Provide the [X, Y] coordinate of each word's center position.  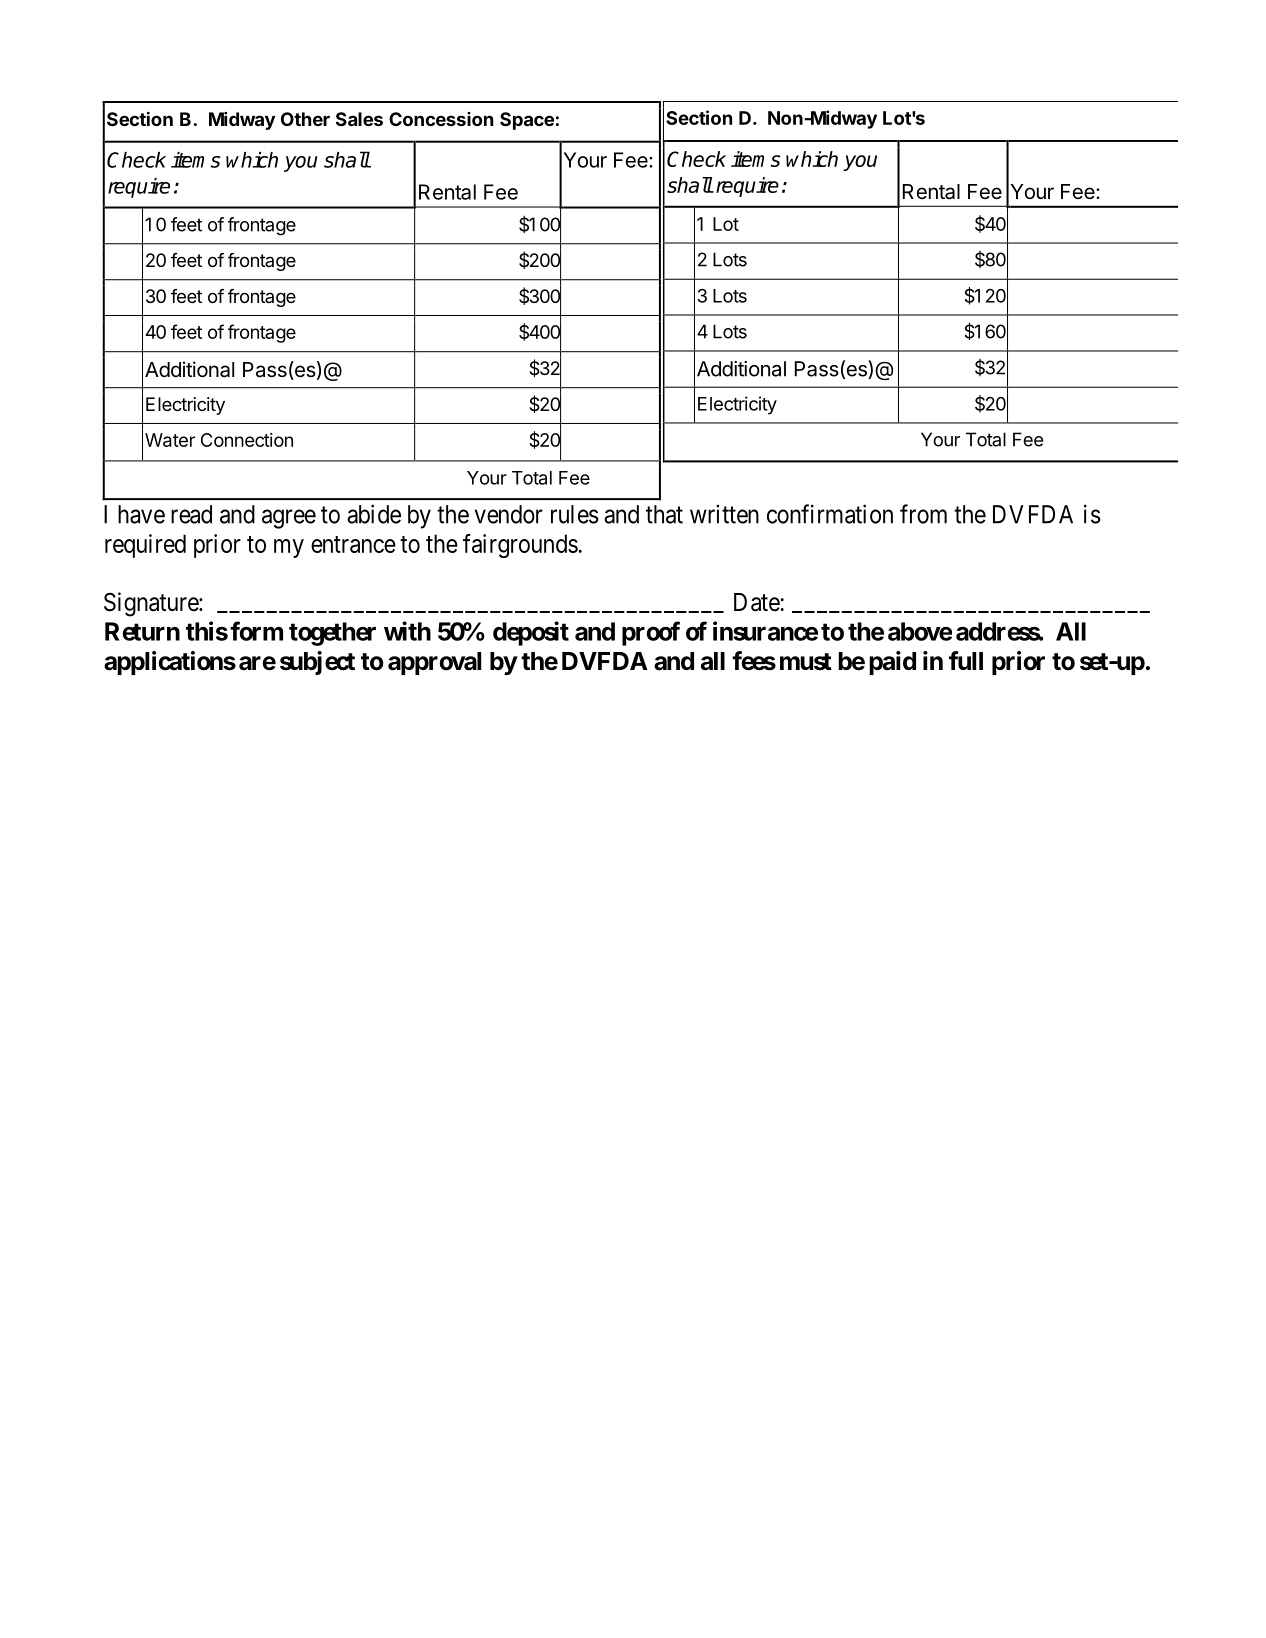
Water [170, 440]
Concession [441, 119]
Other [305, 119]
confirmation [830, 514]
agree [289, 519]
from [923, 514]
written [724, 514]
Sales [359, 119]
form [256, 631]
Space [527, 121]
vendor [509, 514]
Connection [247, 440]
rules [575, 514]
